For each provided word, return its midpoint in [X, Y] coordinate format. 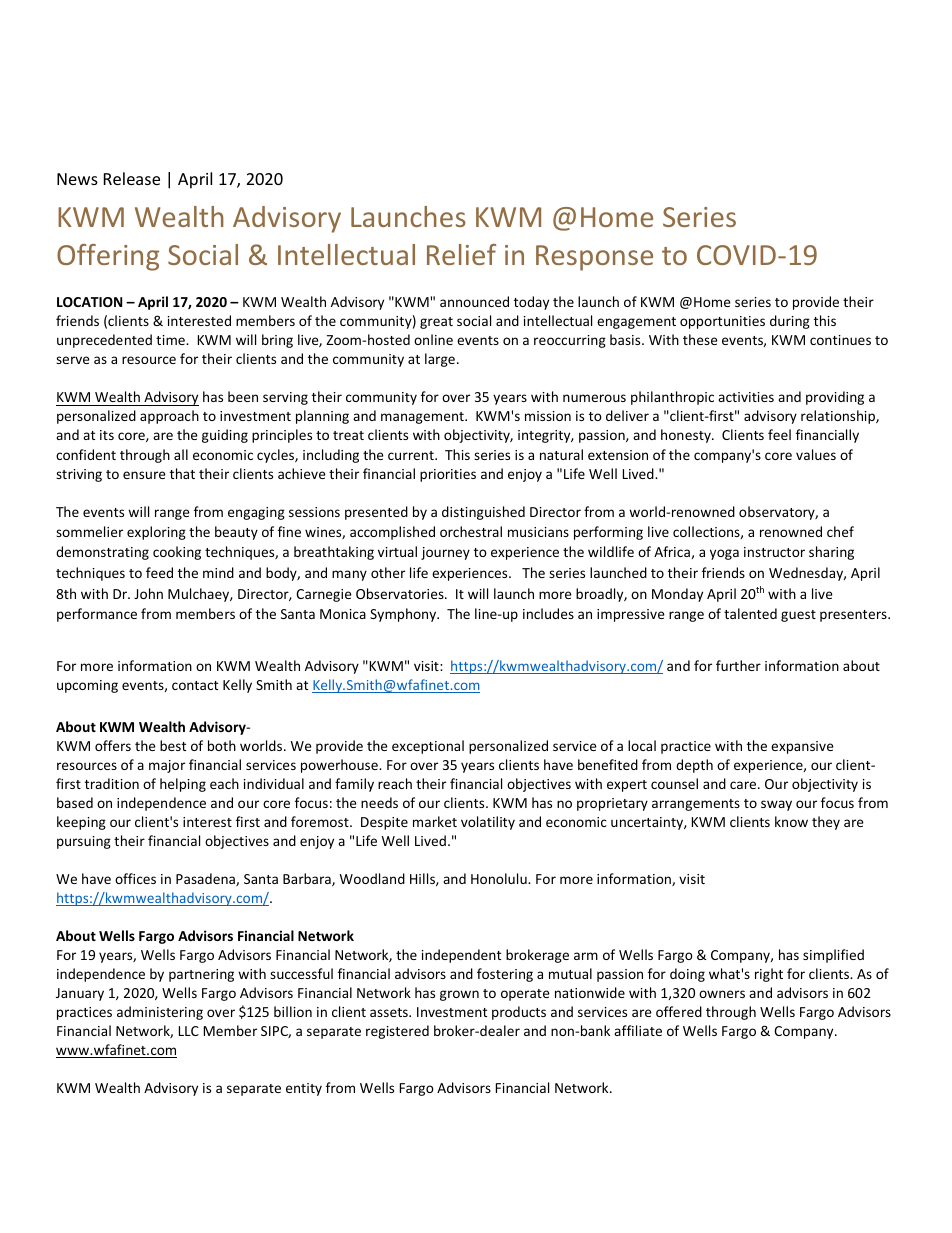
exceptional [428, 747]
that [182, 473]
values [816, 454]
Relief [461, 254]
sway [776, 805]
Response [594, 258]
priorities [448, 475]
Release [132, 178]
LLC [189, 1031]
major [167, 766]
